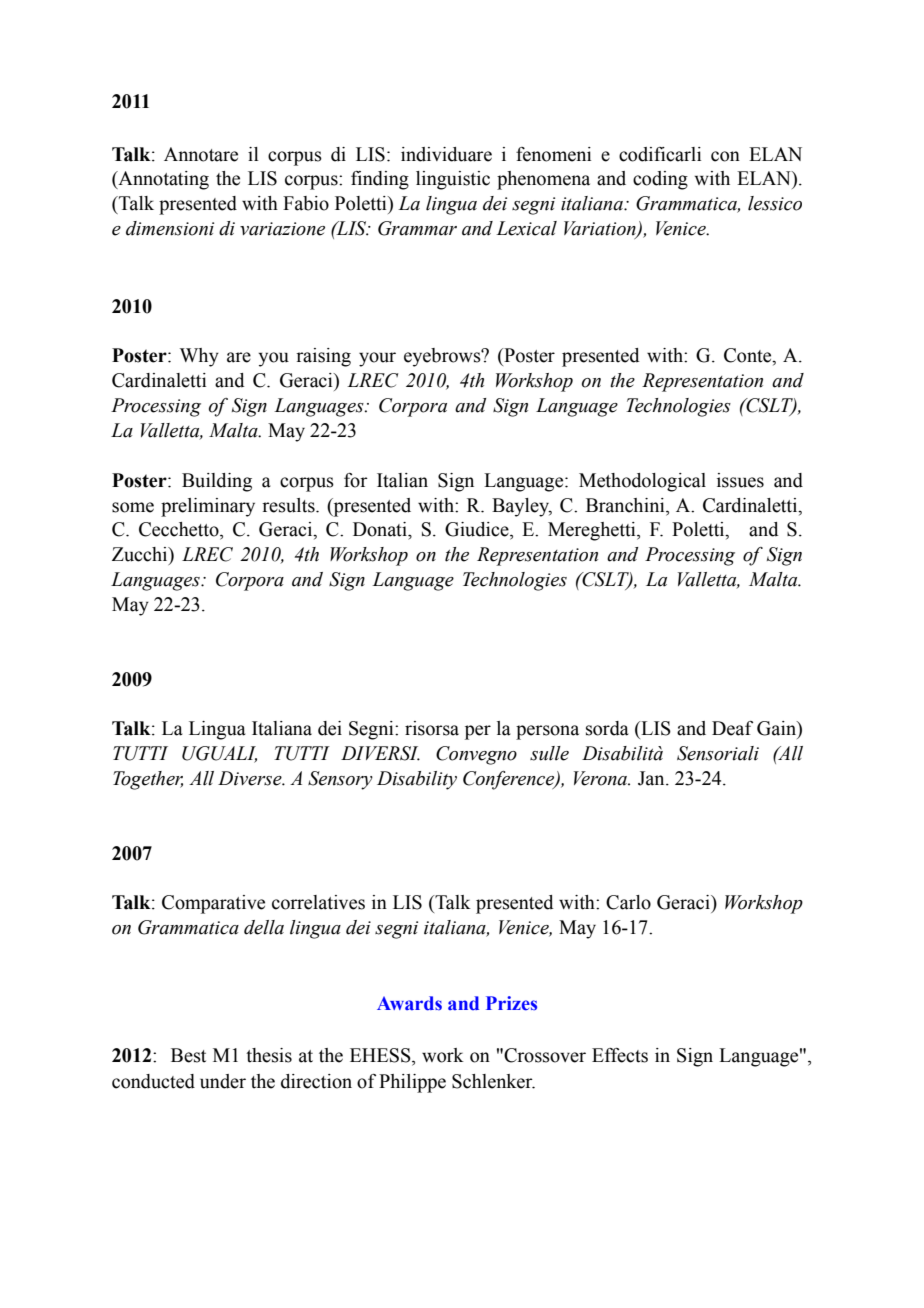 The image size is (924, 1308). Describe the element at coordinates (356, 480) in the screenshot. I see `for` at that location.
